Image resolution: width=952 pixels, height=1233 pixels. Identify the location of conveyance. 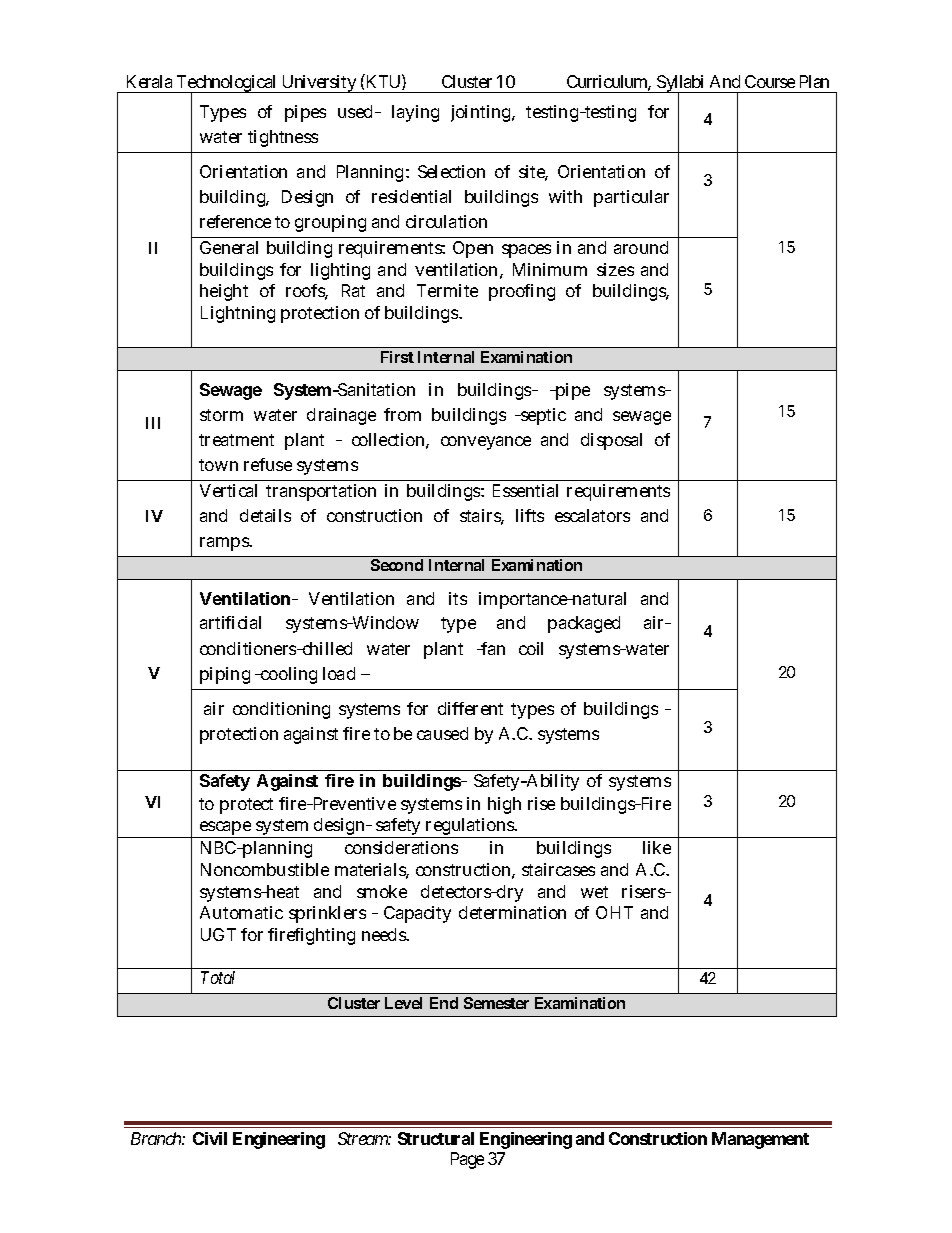
(486, 443).
